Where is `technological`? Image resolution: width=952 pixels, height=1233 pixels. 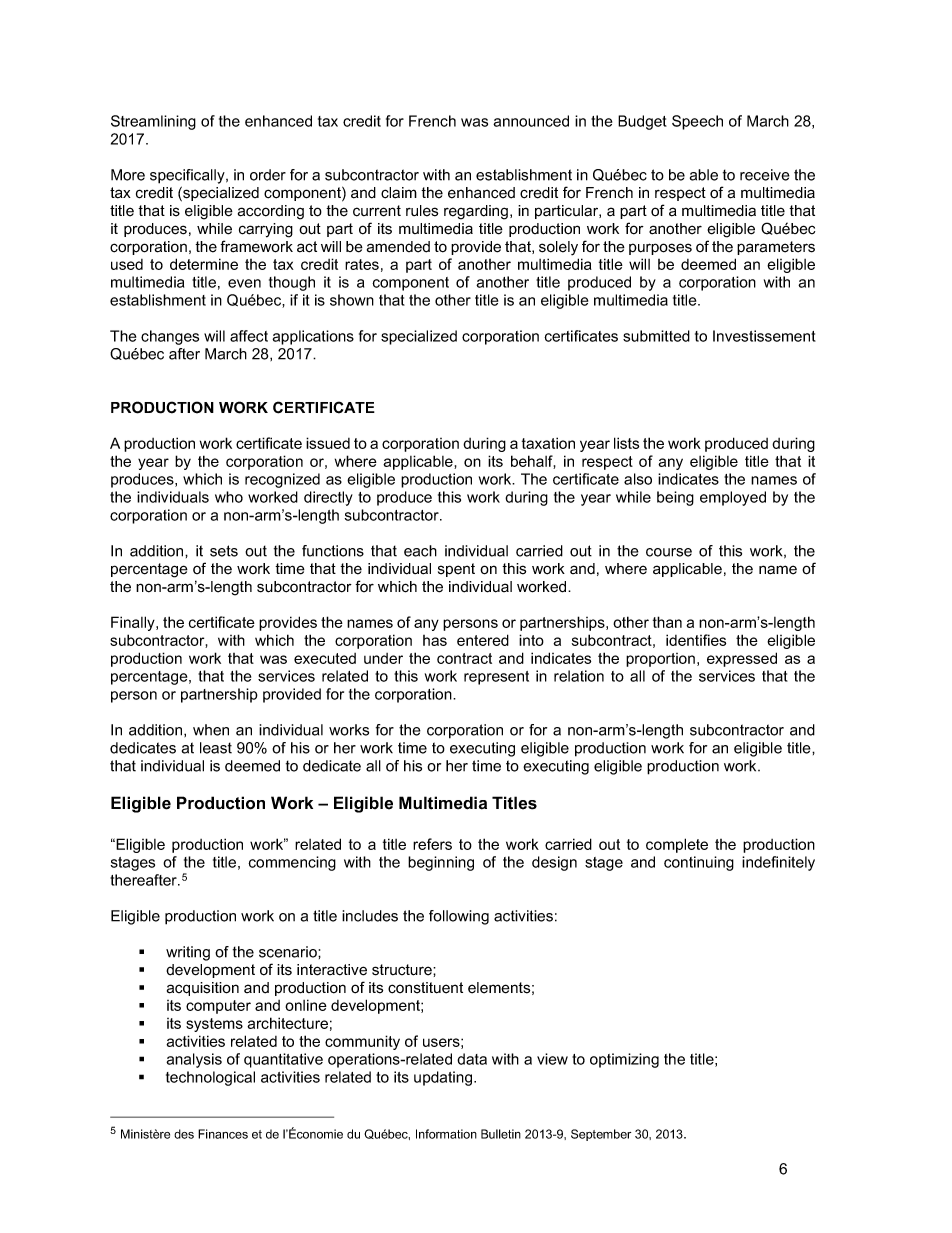
technological is located at coordinates (210, 1078).
